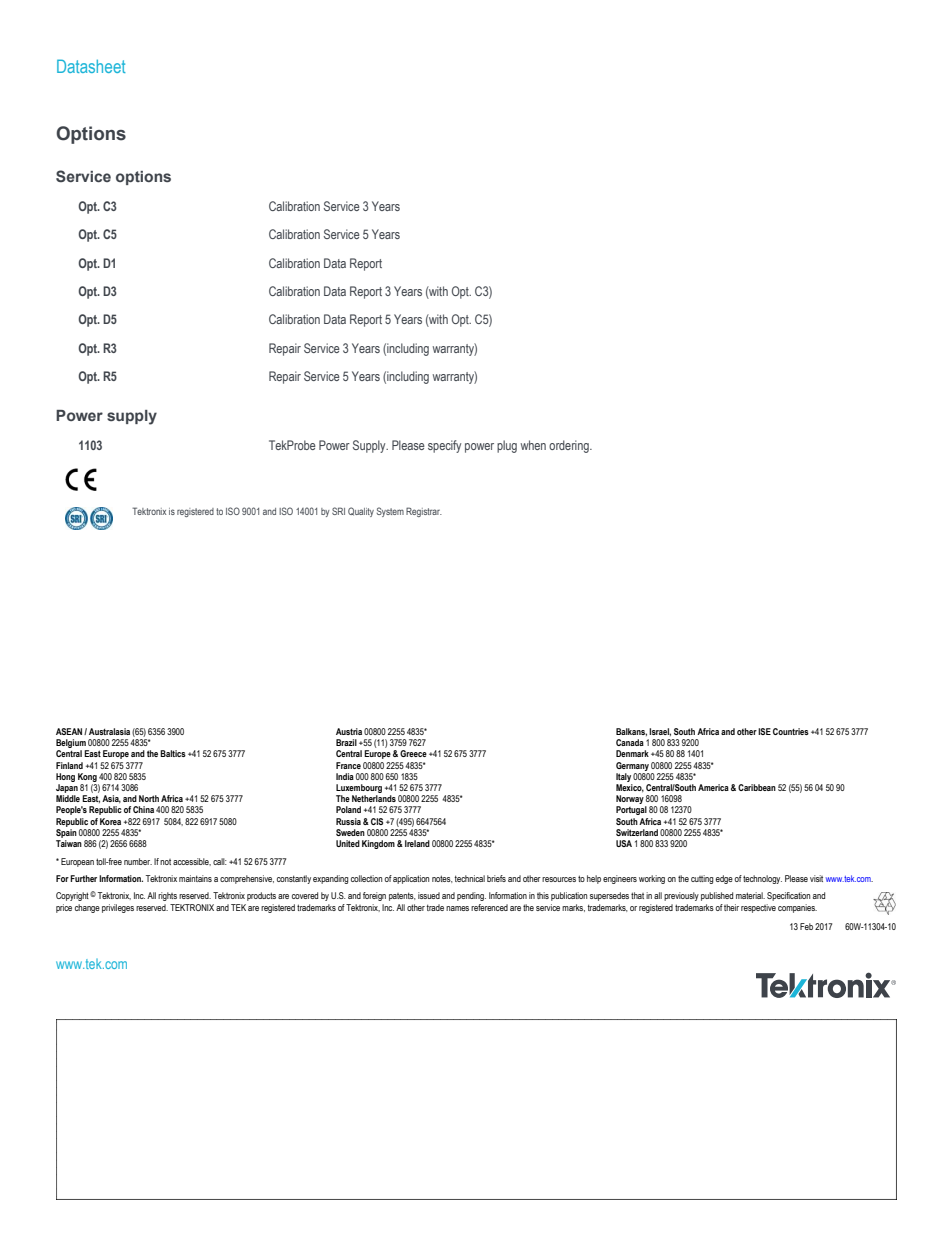  Describe the element at coordinates (413, 753) in the page. I see `Greece` at that location.
